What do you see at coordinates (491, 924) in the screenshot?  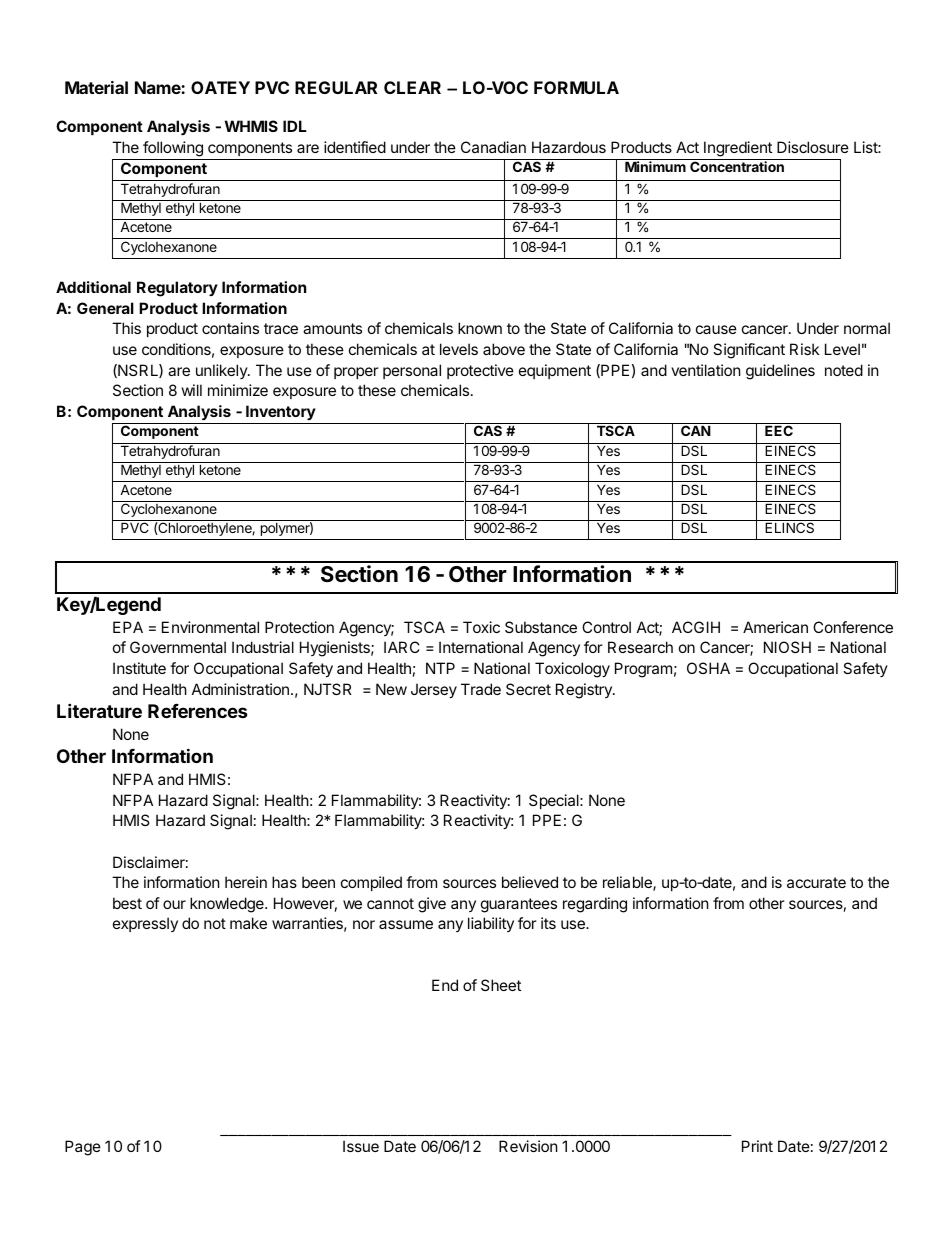 I see `liability` at bounding box center [491, 924].
